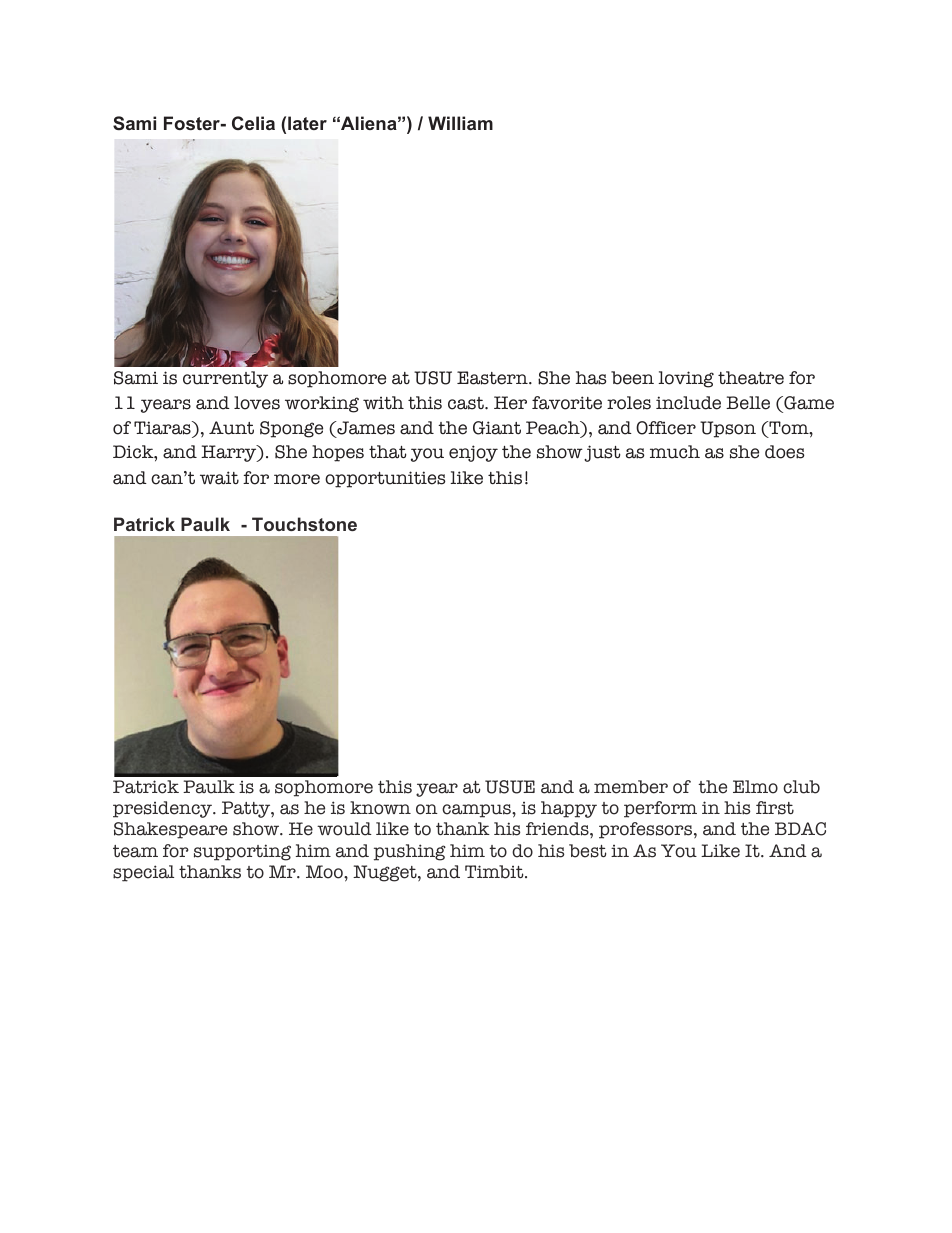 Image resolution: width=952 pixels, height=1233 pixels. Describe the element at coordinates (467, 403) in the screenshot. I see `cast` at that location.
